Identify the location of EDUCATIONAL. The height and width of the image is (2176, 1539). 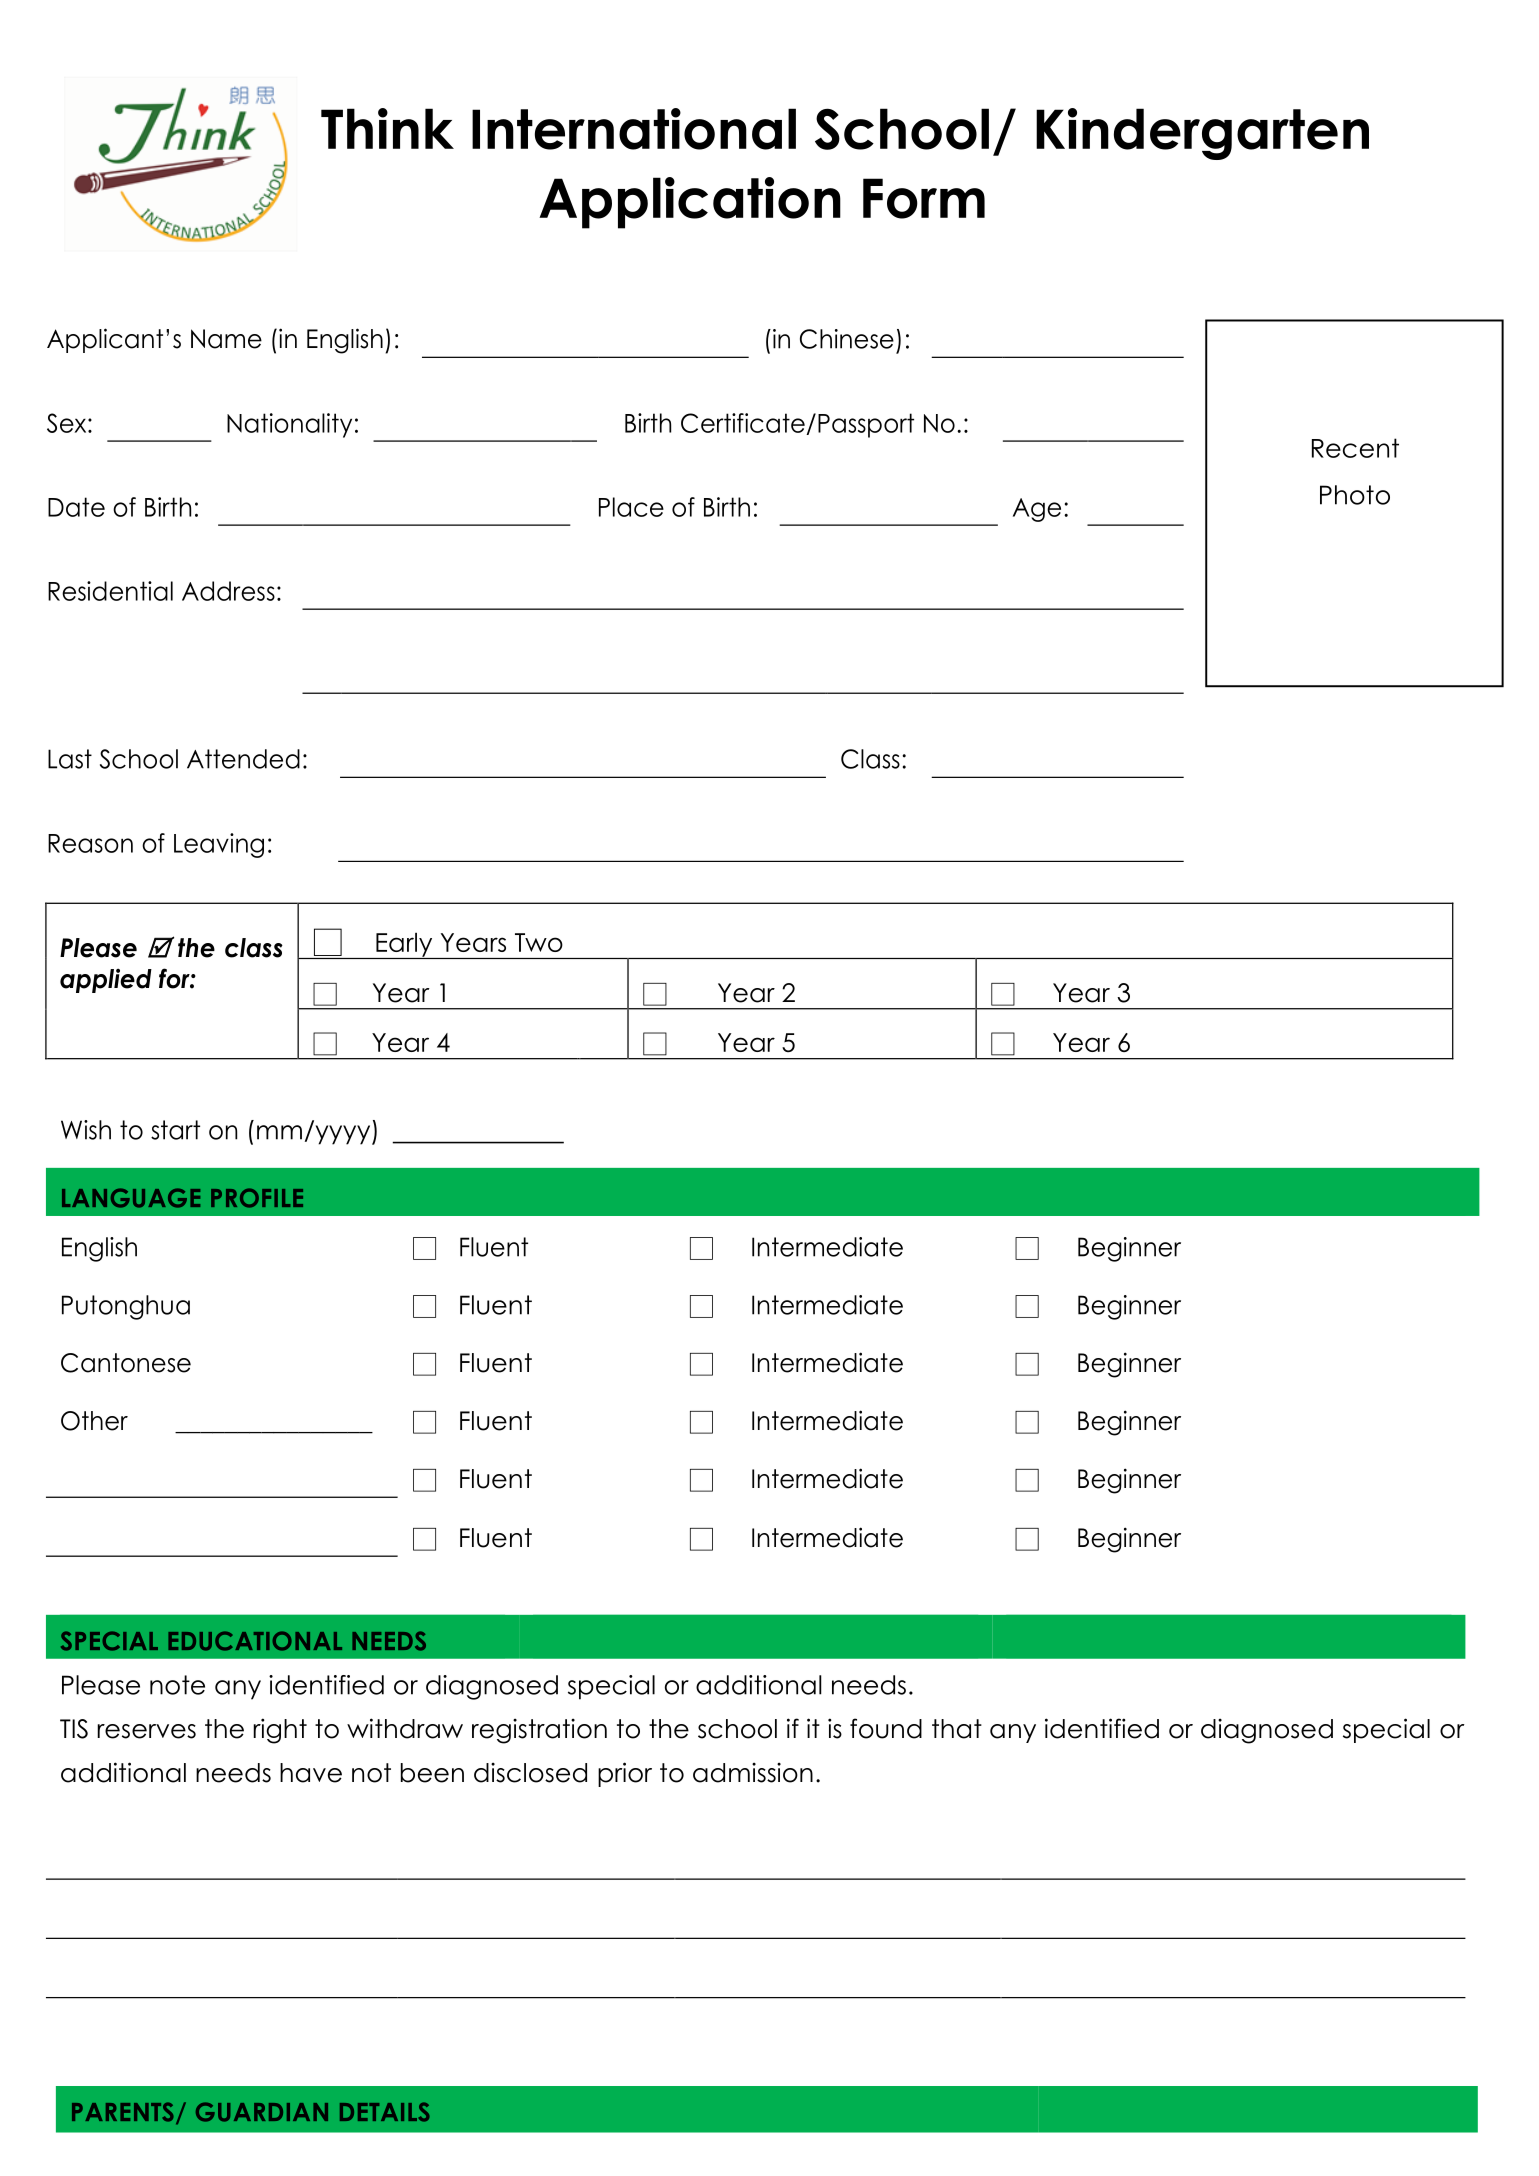
(255, 1641).
